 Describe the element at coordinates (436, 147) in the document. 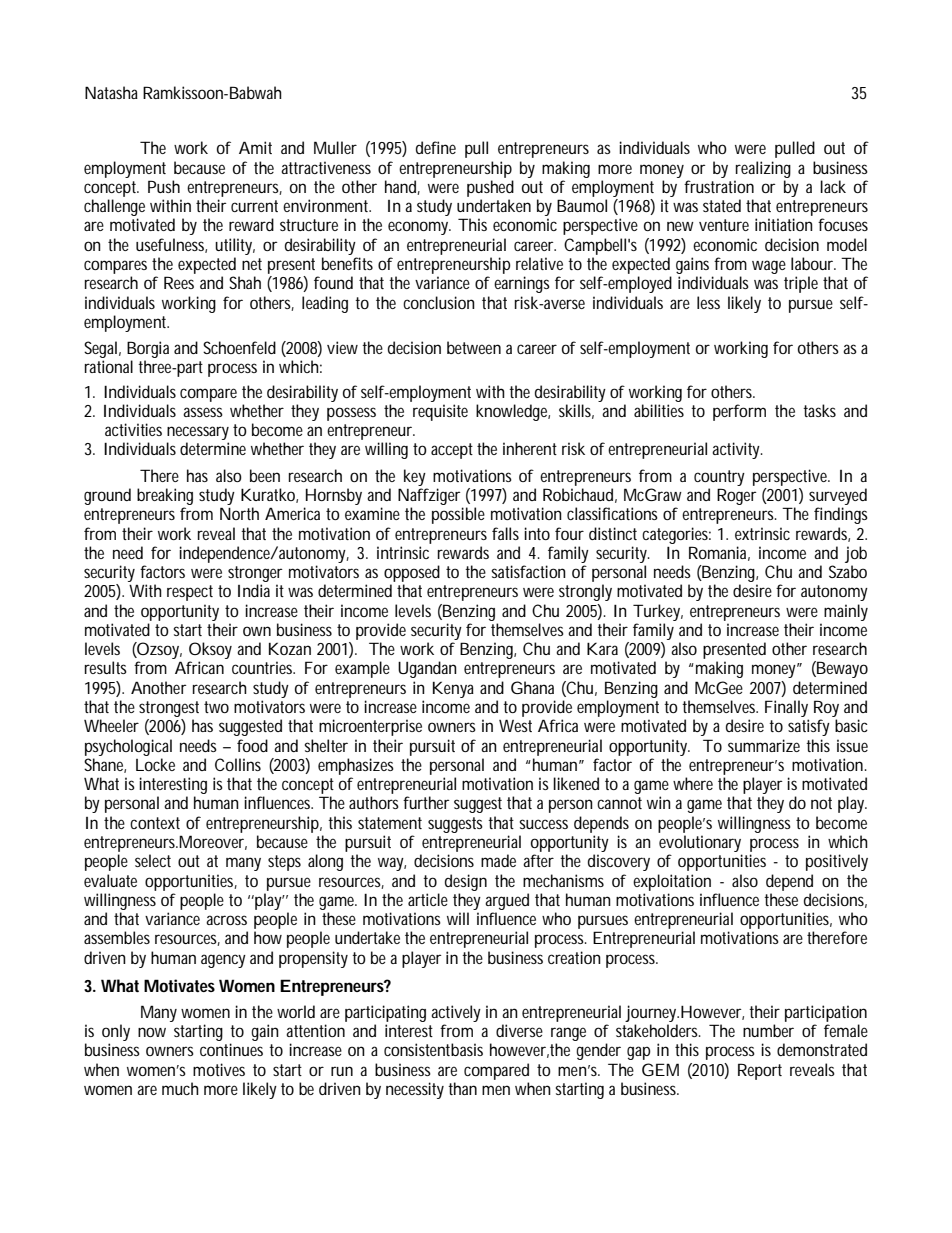

I see `define` at that location.
